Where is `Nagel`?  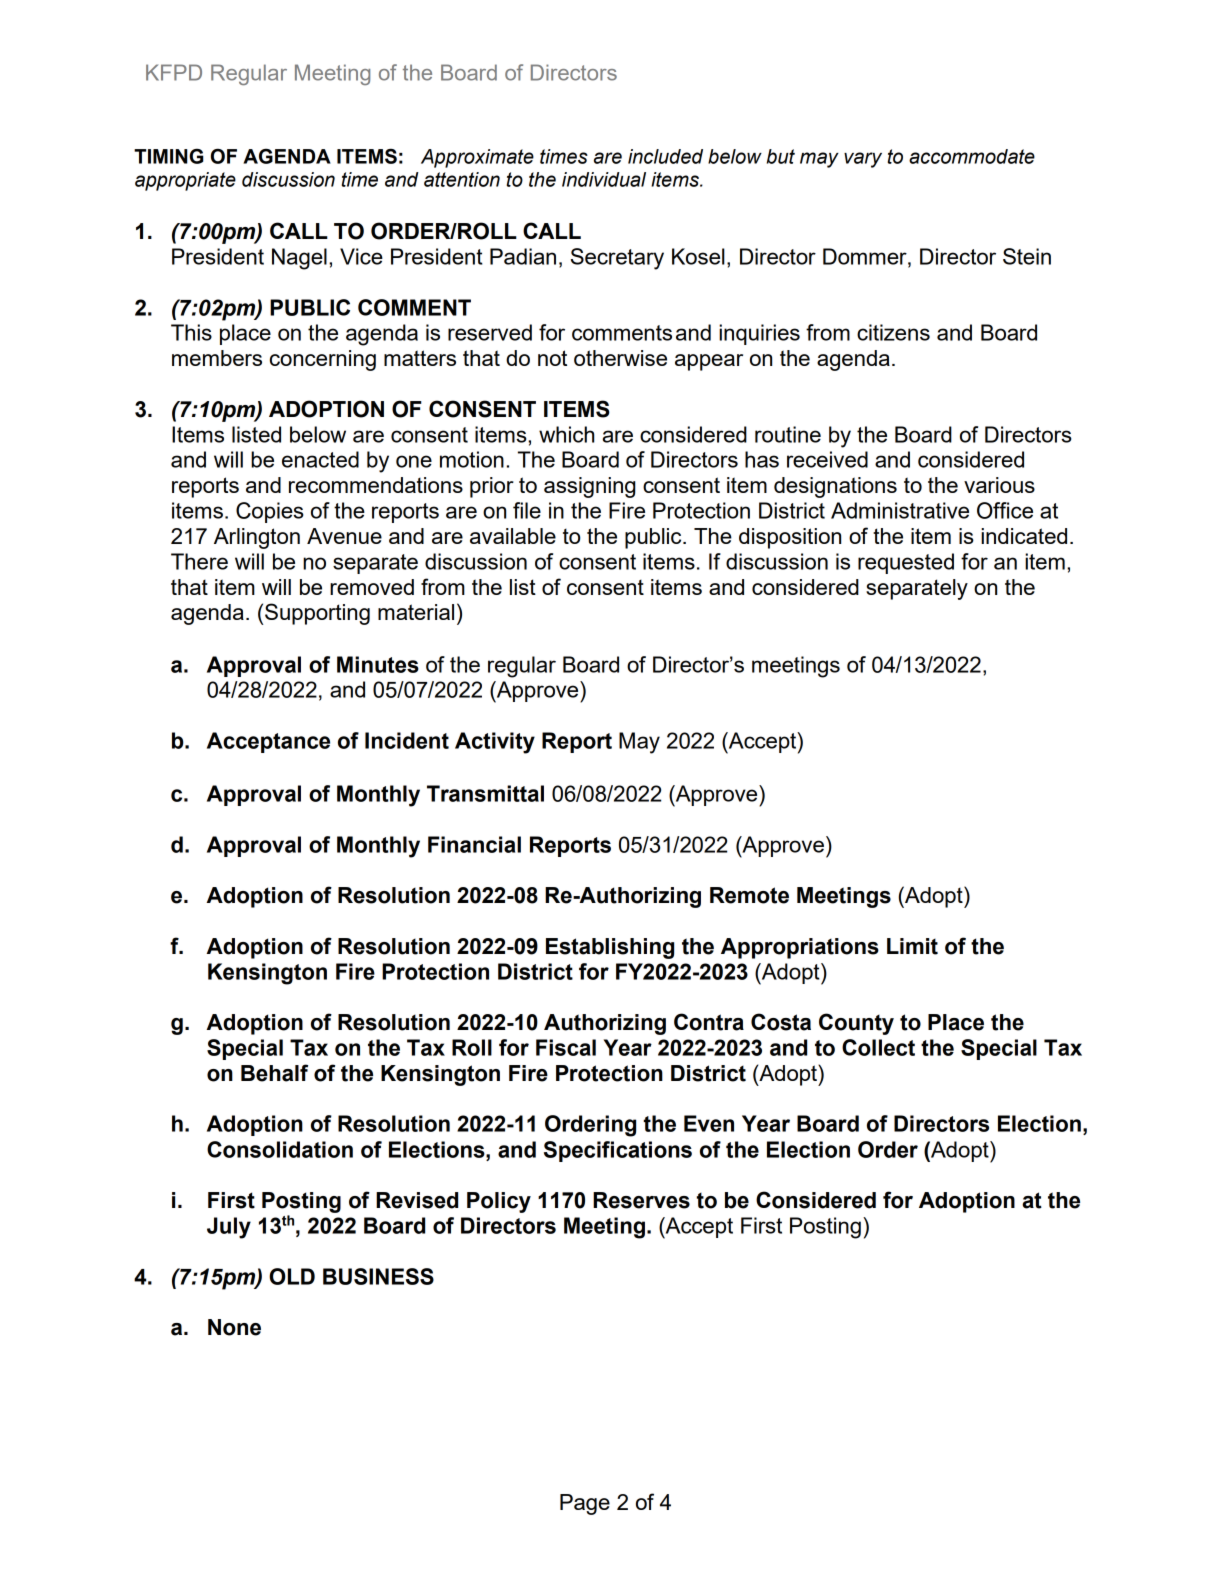 Nagel is located at coordinates (299, 259).
